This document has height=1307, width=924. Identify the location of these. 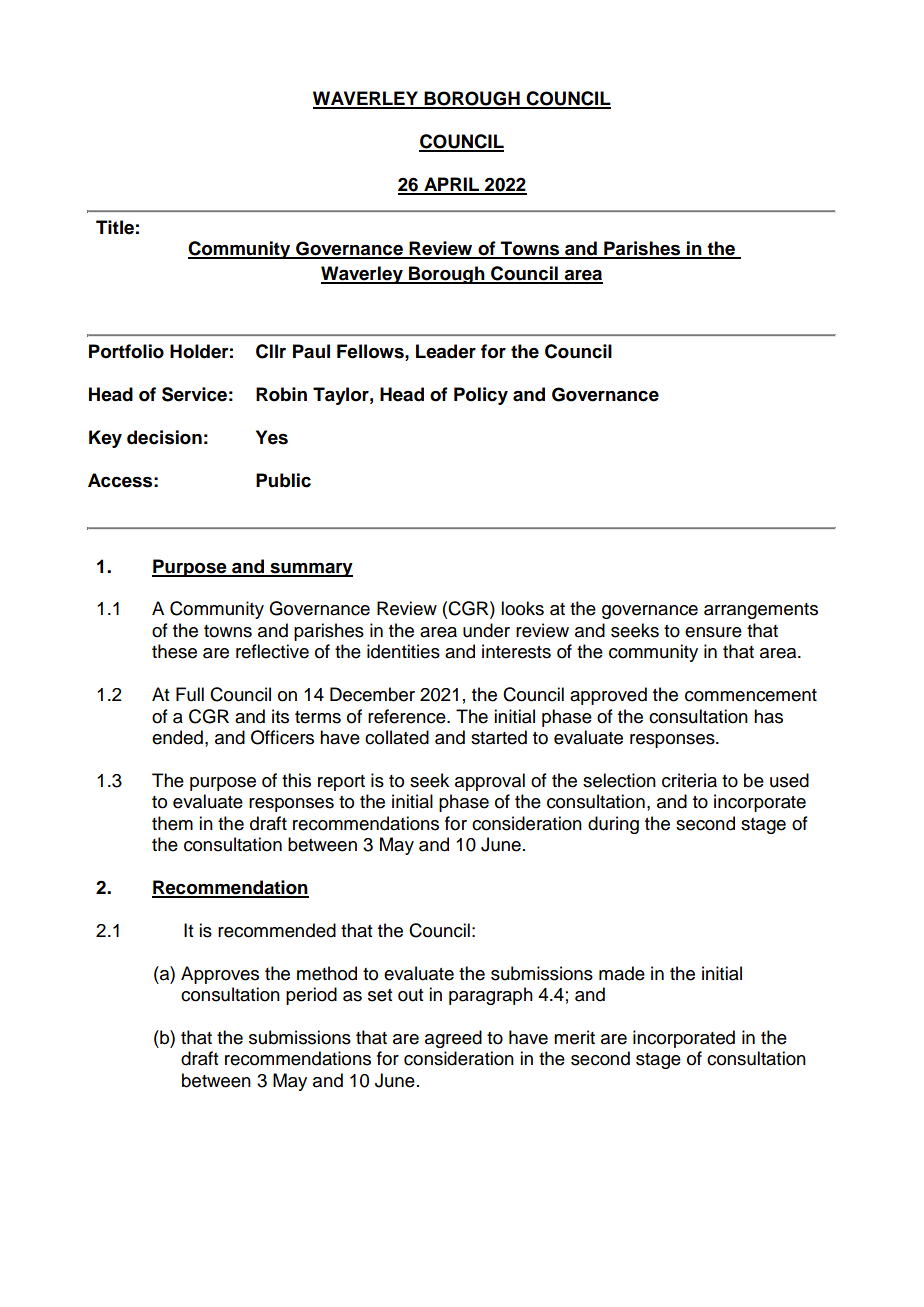
(174, 651).
